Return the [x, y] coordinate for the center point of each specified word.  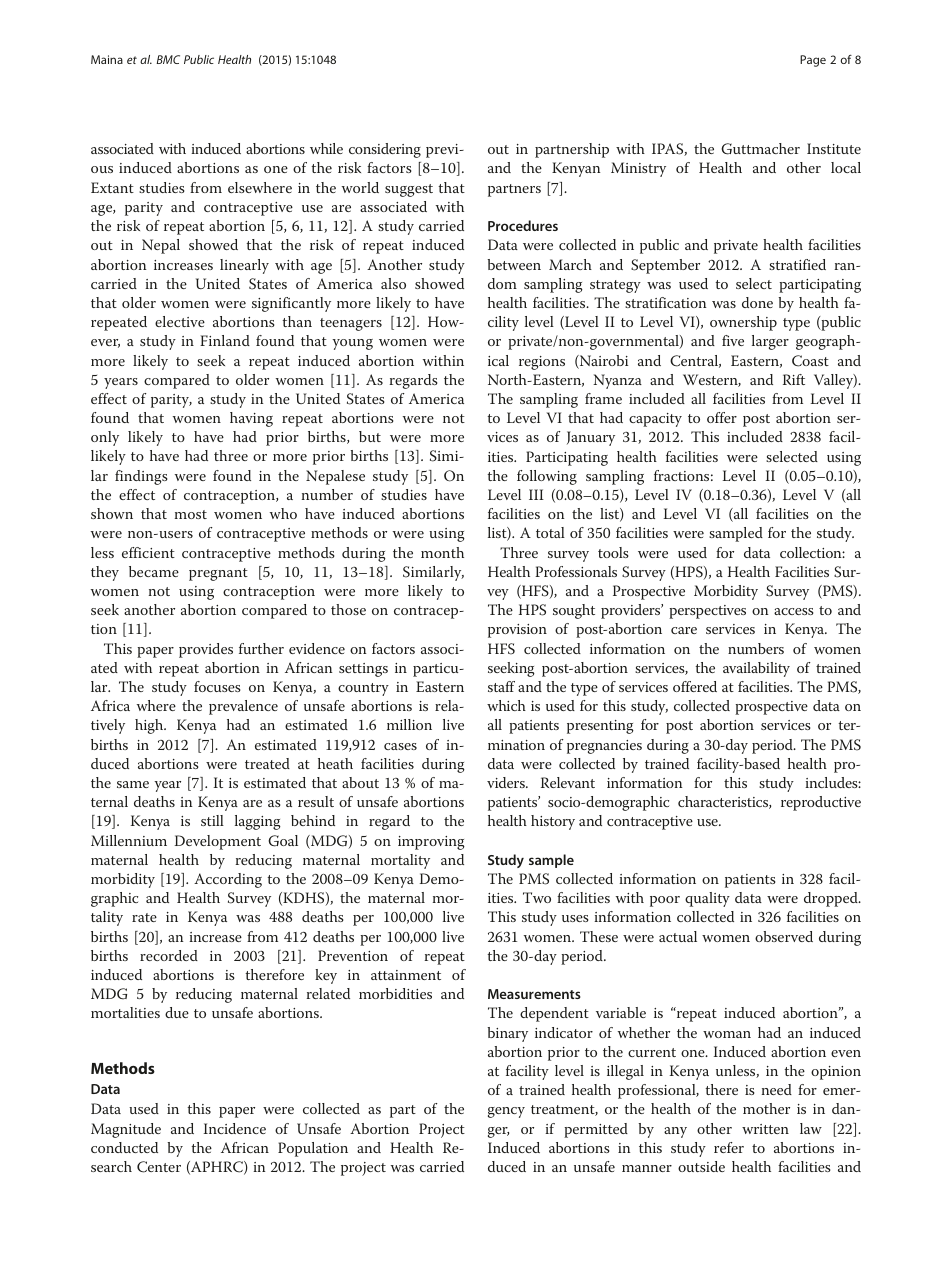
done [757, 302]
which [506, 705]
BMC [168, 59]
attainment [406, 975]
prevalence [243, 707]
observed [784, 936]
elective [180, 321]
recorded [169, 955]
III [536, 494]
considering [385, 150]
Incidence [235, 1128]
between [514, 264]
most [191, 514]
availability [756, 669]
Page [813, 61]
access [794, 611]
